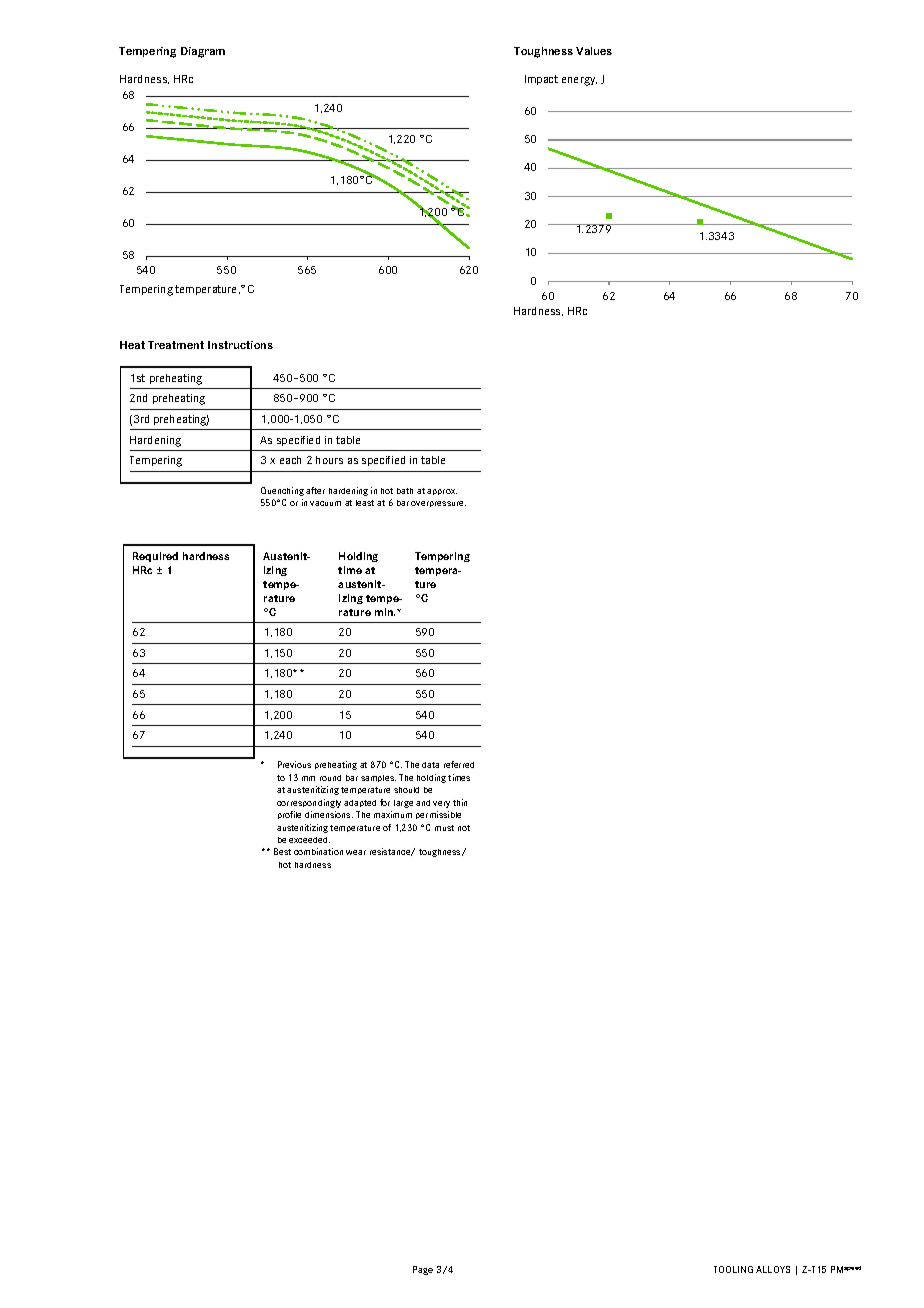 The width and height of the page is (924, 1308). Describe the element at coordinates (423, 1270) in the page. I see `Page` at that location.
